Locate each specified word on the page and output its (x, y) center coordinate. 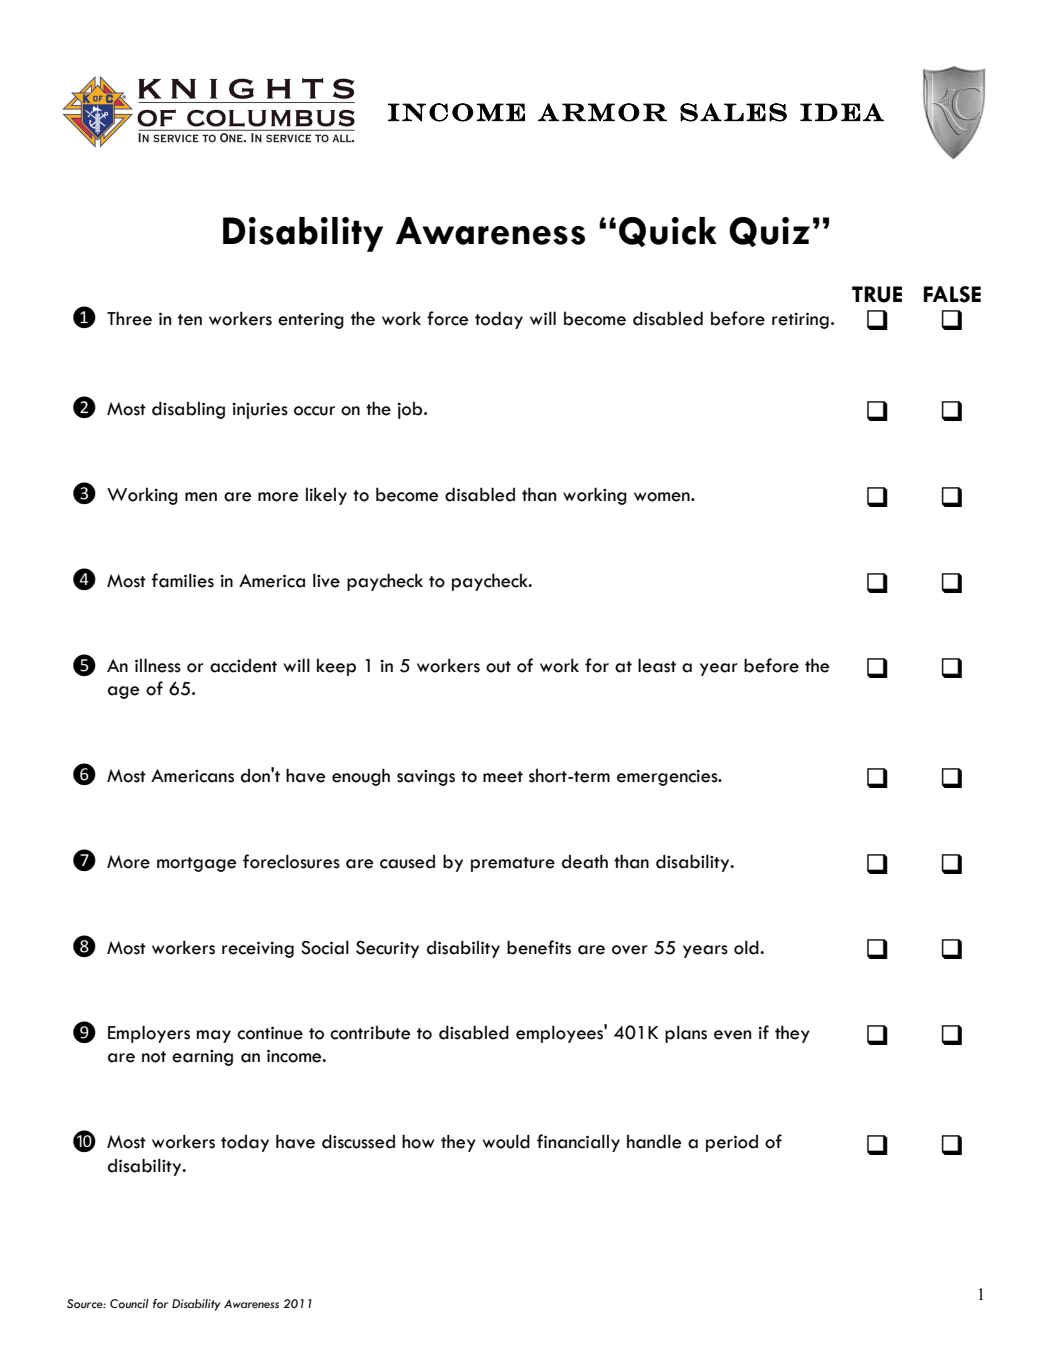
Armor (602, 112)
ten (190, 320)
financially (578, 1143)
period (732, 1143)
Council (129, 1304)
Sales (733, 112)
